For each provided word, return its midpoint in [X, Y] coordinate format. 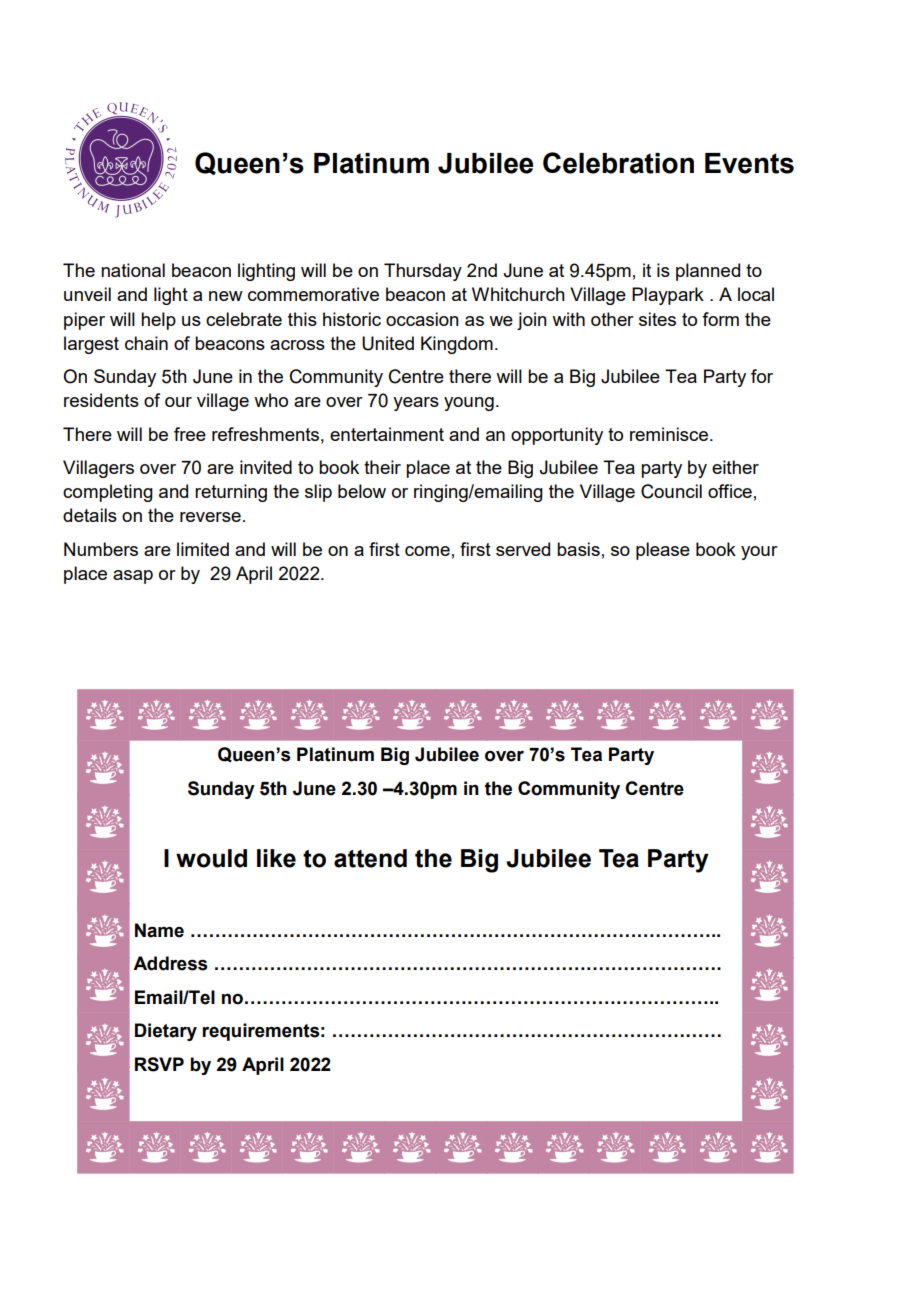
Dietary [166, 1032]
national [133, 270]
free [190, 434]
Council [671, 491]
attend [370, 858]
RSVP [159, 1064]
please [663, 551]
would [211, 858]
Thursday [423, 272]
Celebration [618, 163]
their [382, 467]
